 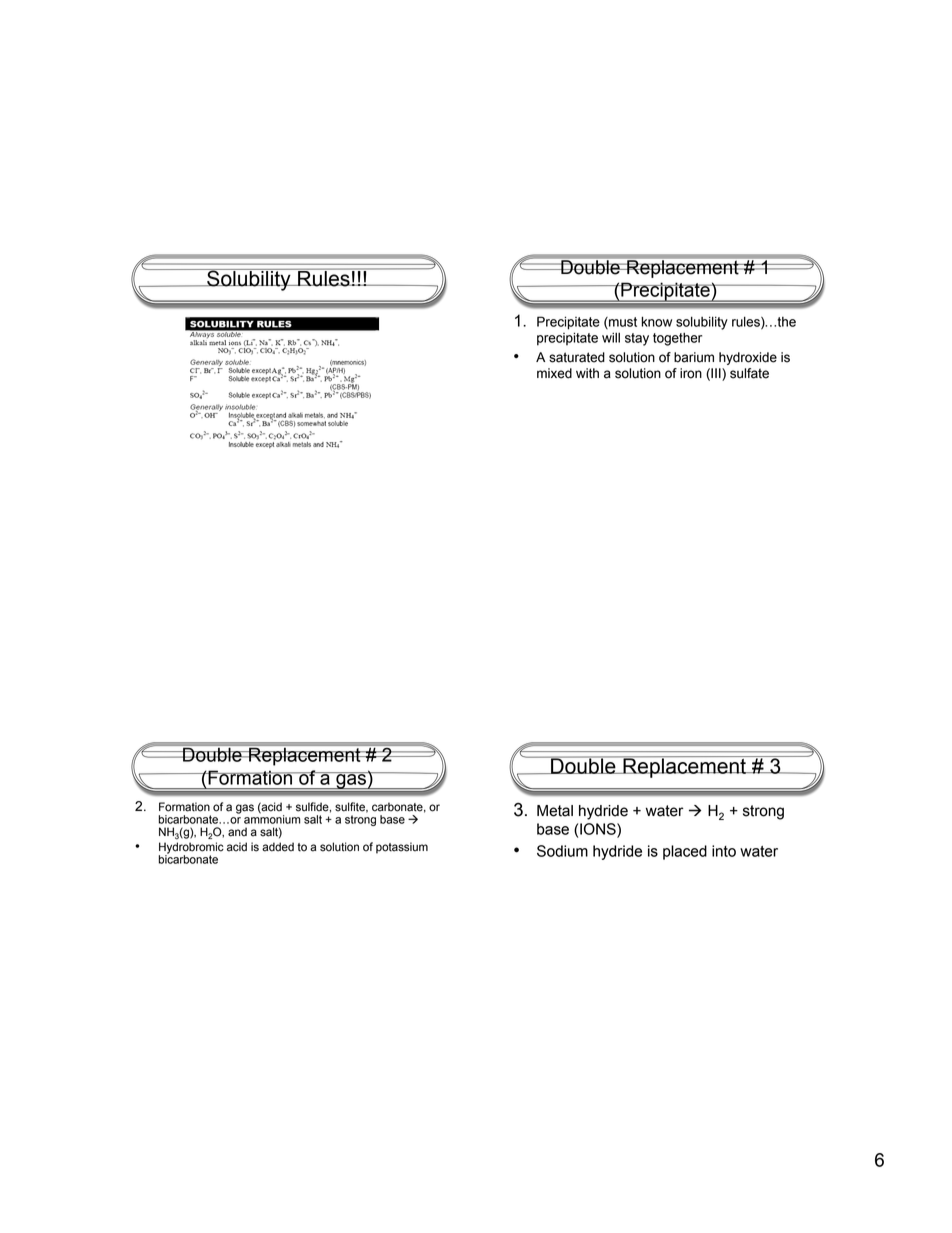 What do you see at coordinates (677, 339) in the page?
I see `together` at bounding box center [677, 339].
